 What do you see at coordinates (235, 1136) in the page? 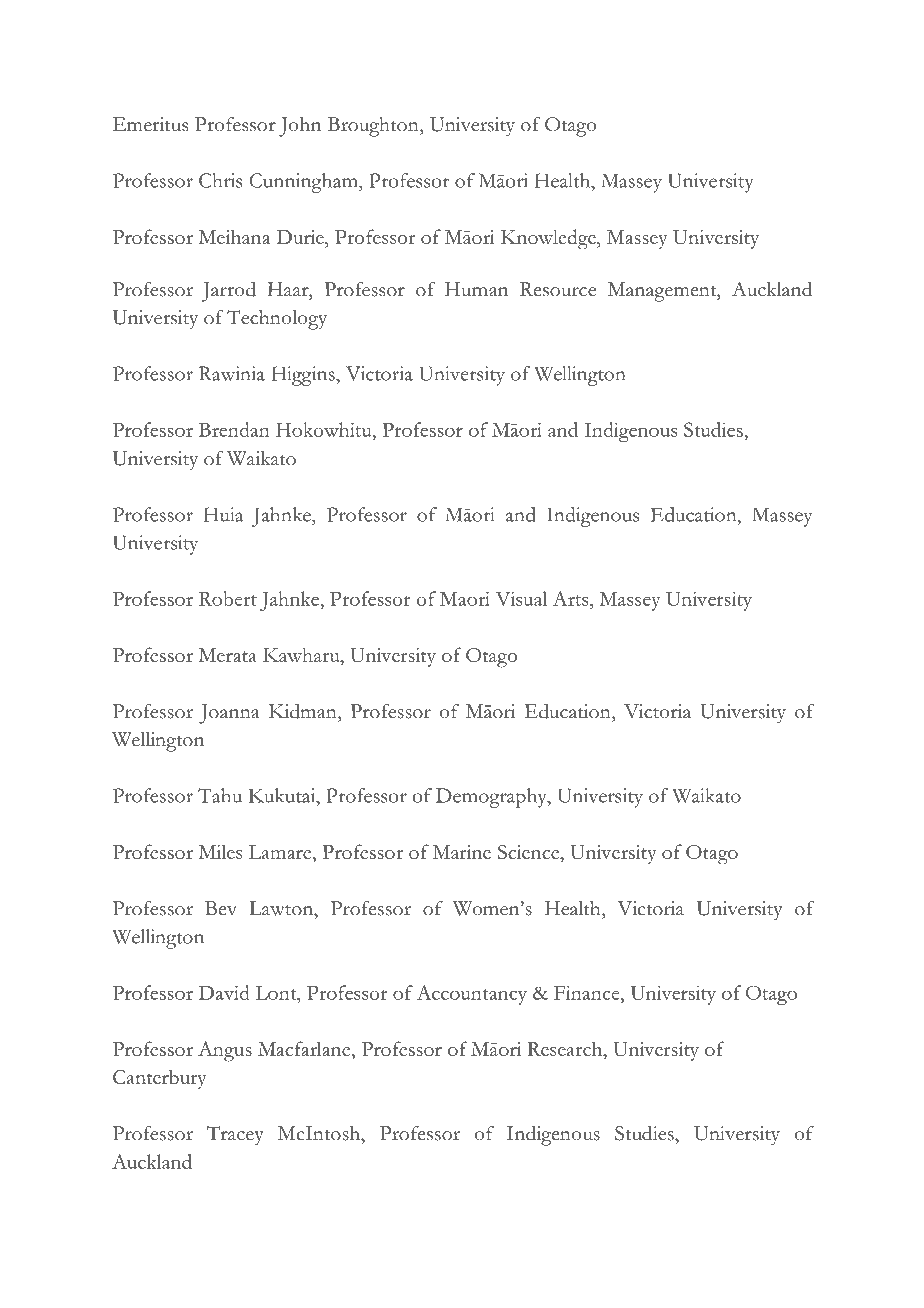
I see `Tracey` at bounding box center [235, 1136].
